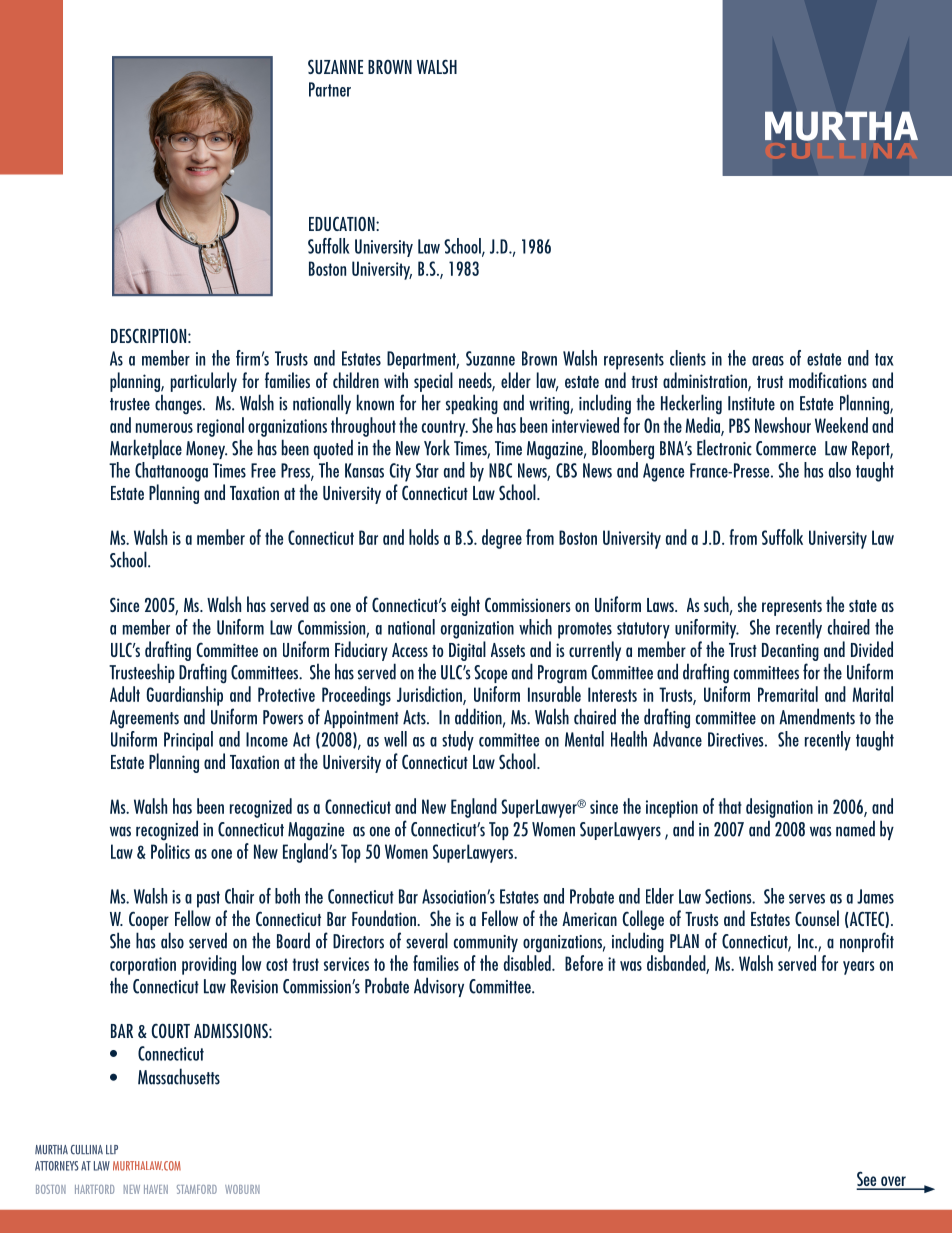  Describe the element at coordinates (343, 223) in the screenshot. I see `EDUCATION` at that location.
